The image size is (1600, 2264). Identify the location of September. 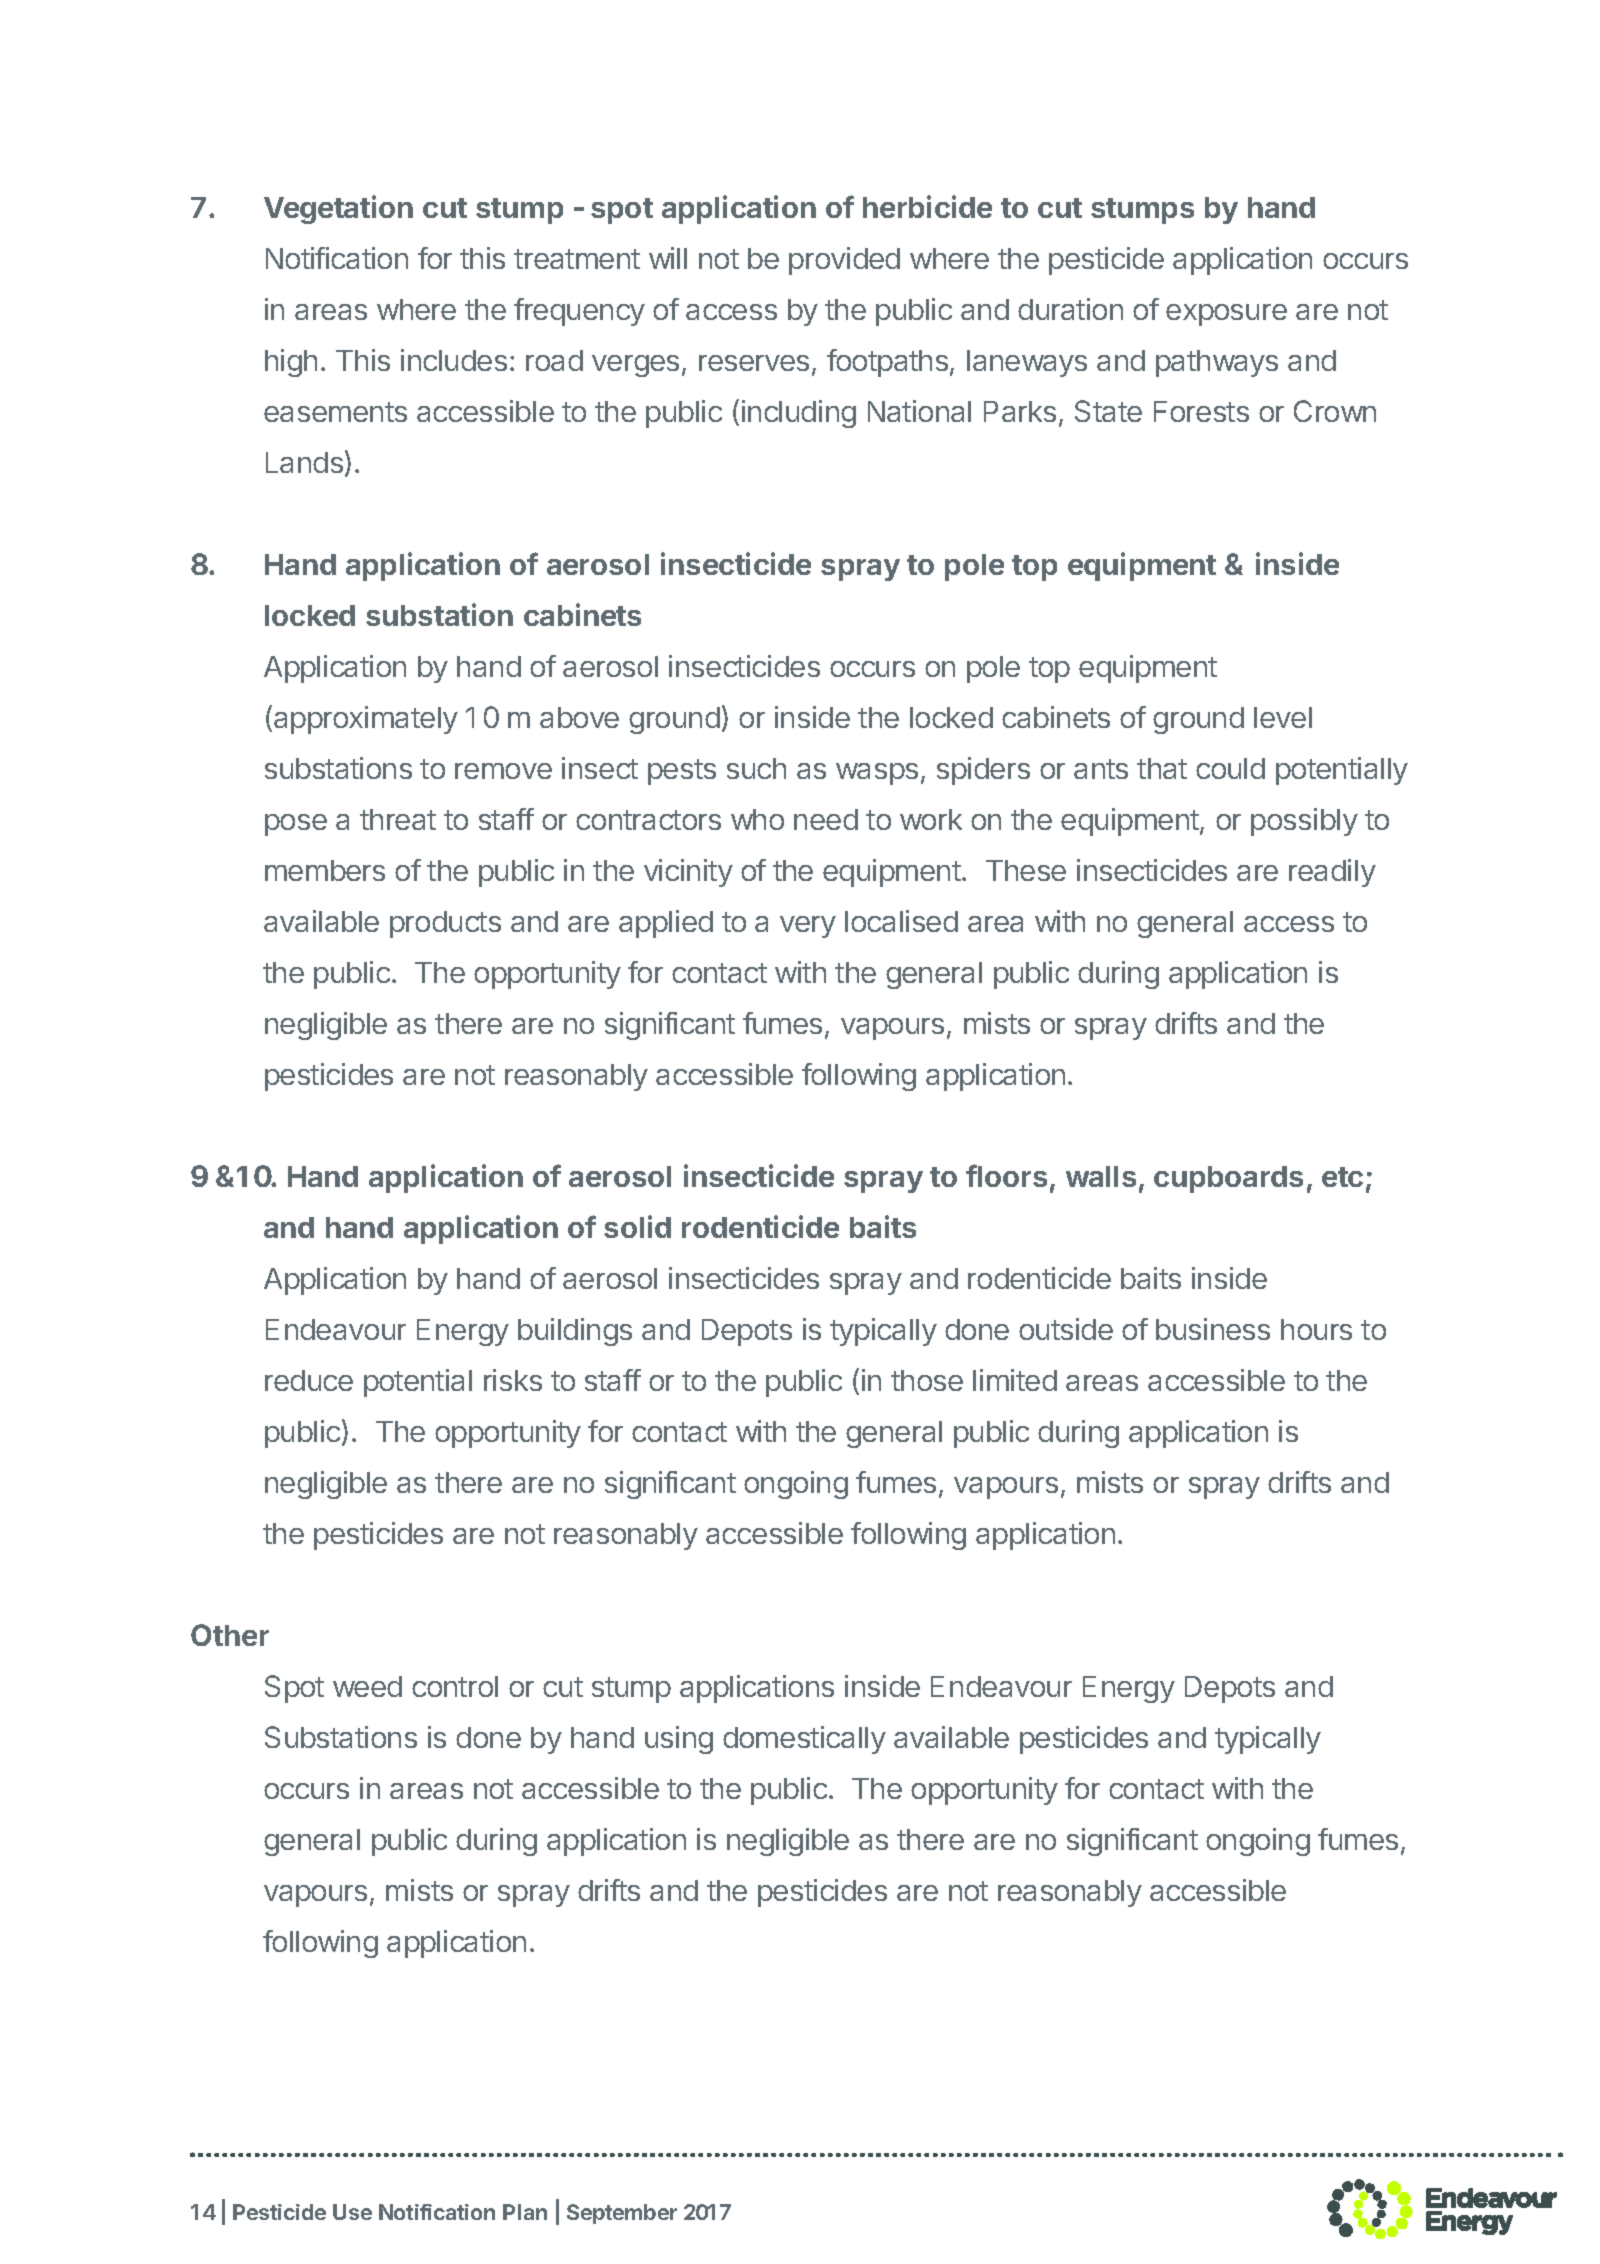
(622, 2214).
